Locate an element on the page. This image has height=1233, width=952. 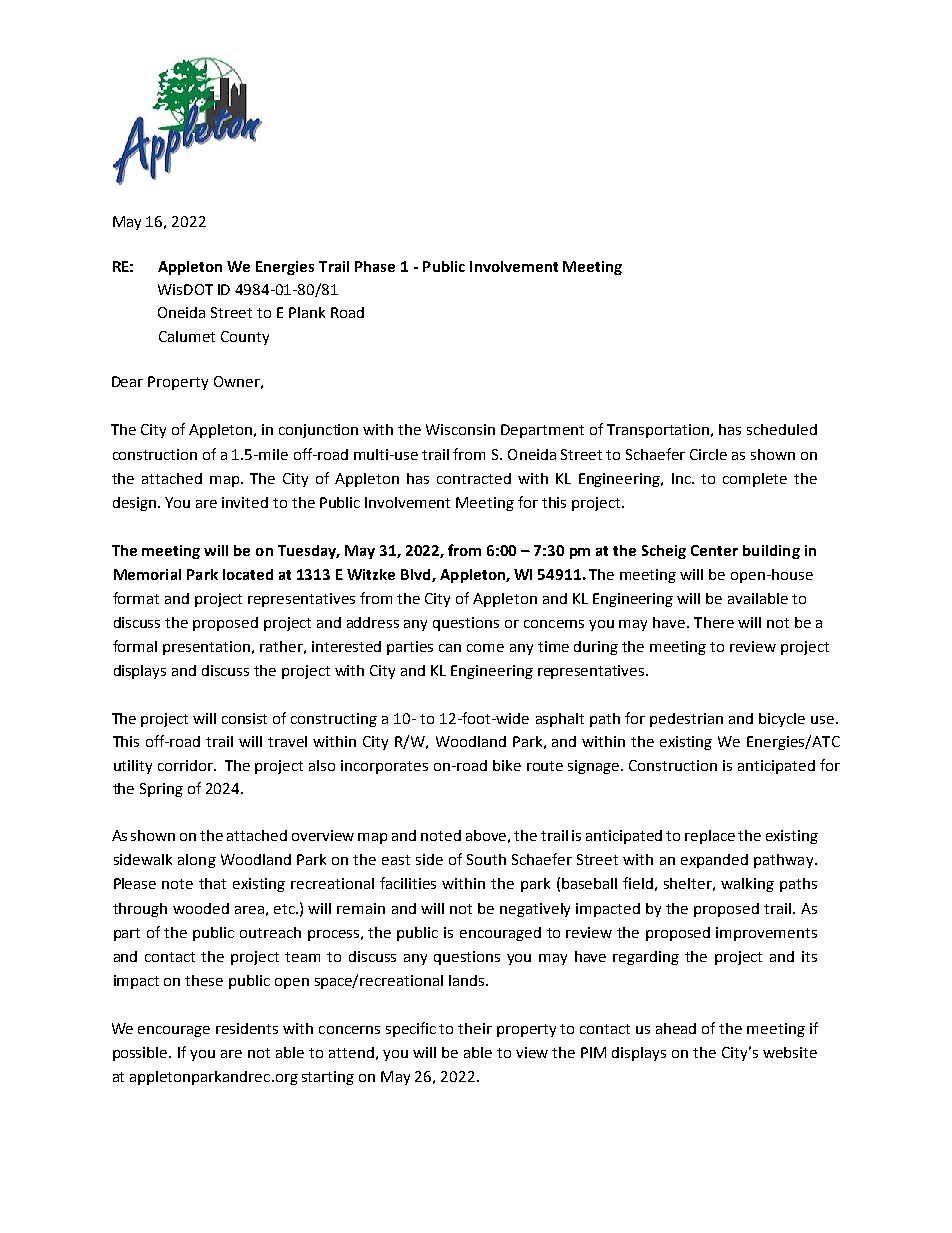
possible is located at coordinates (141, 1054).
